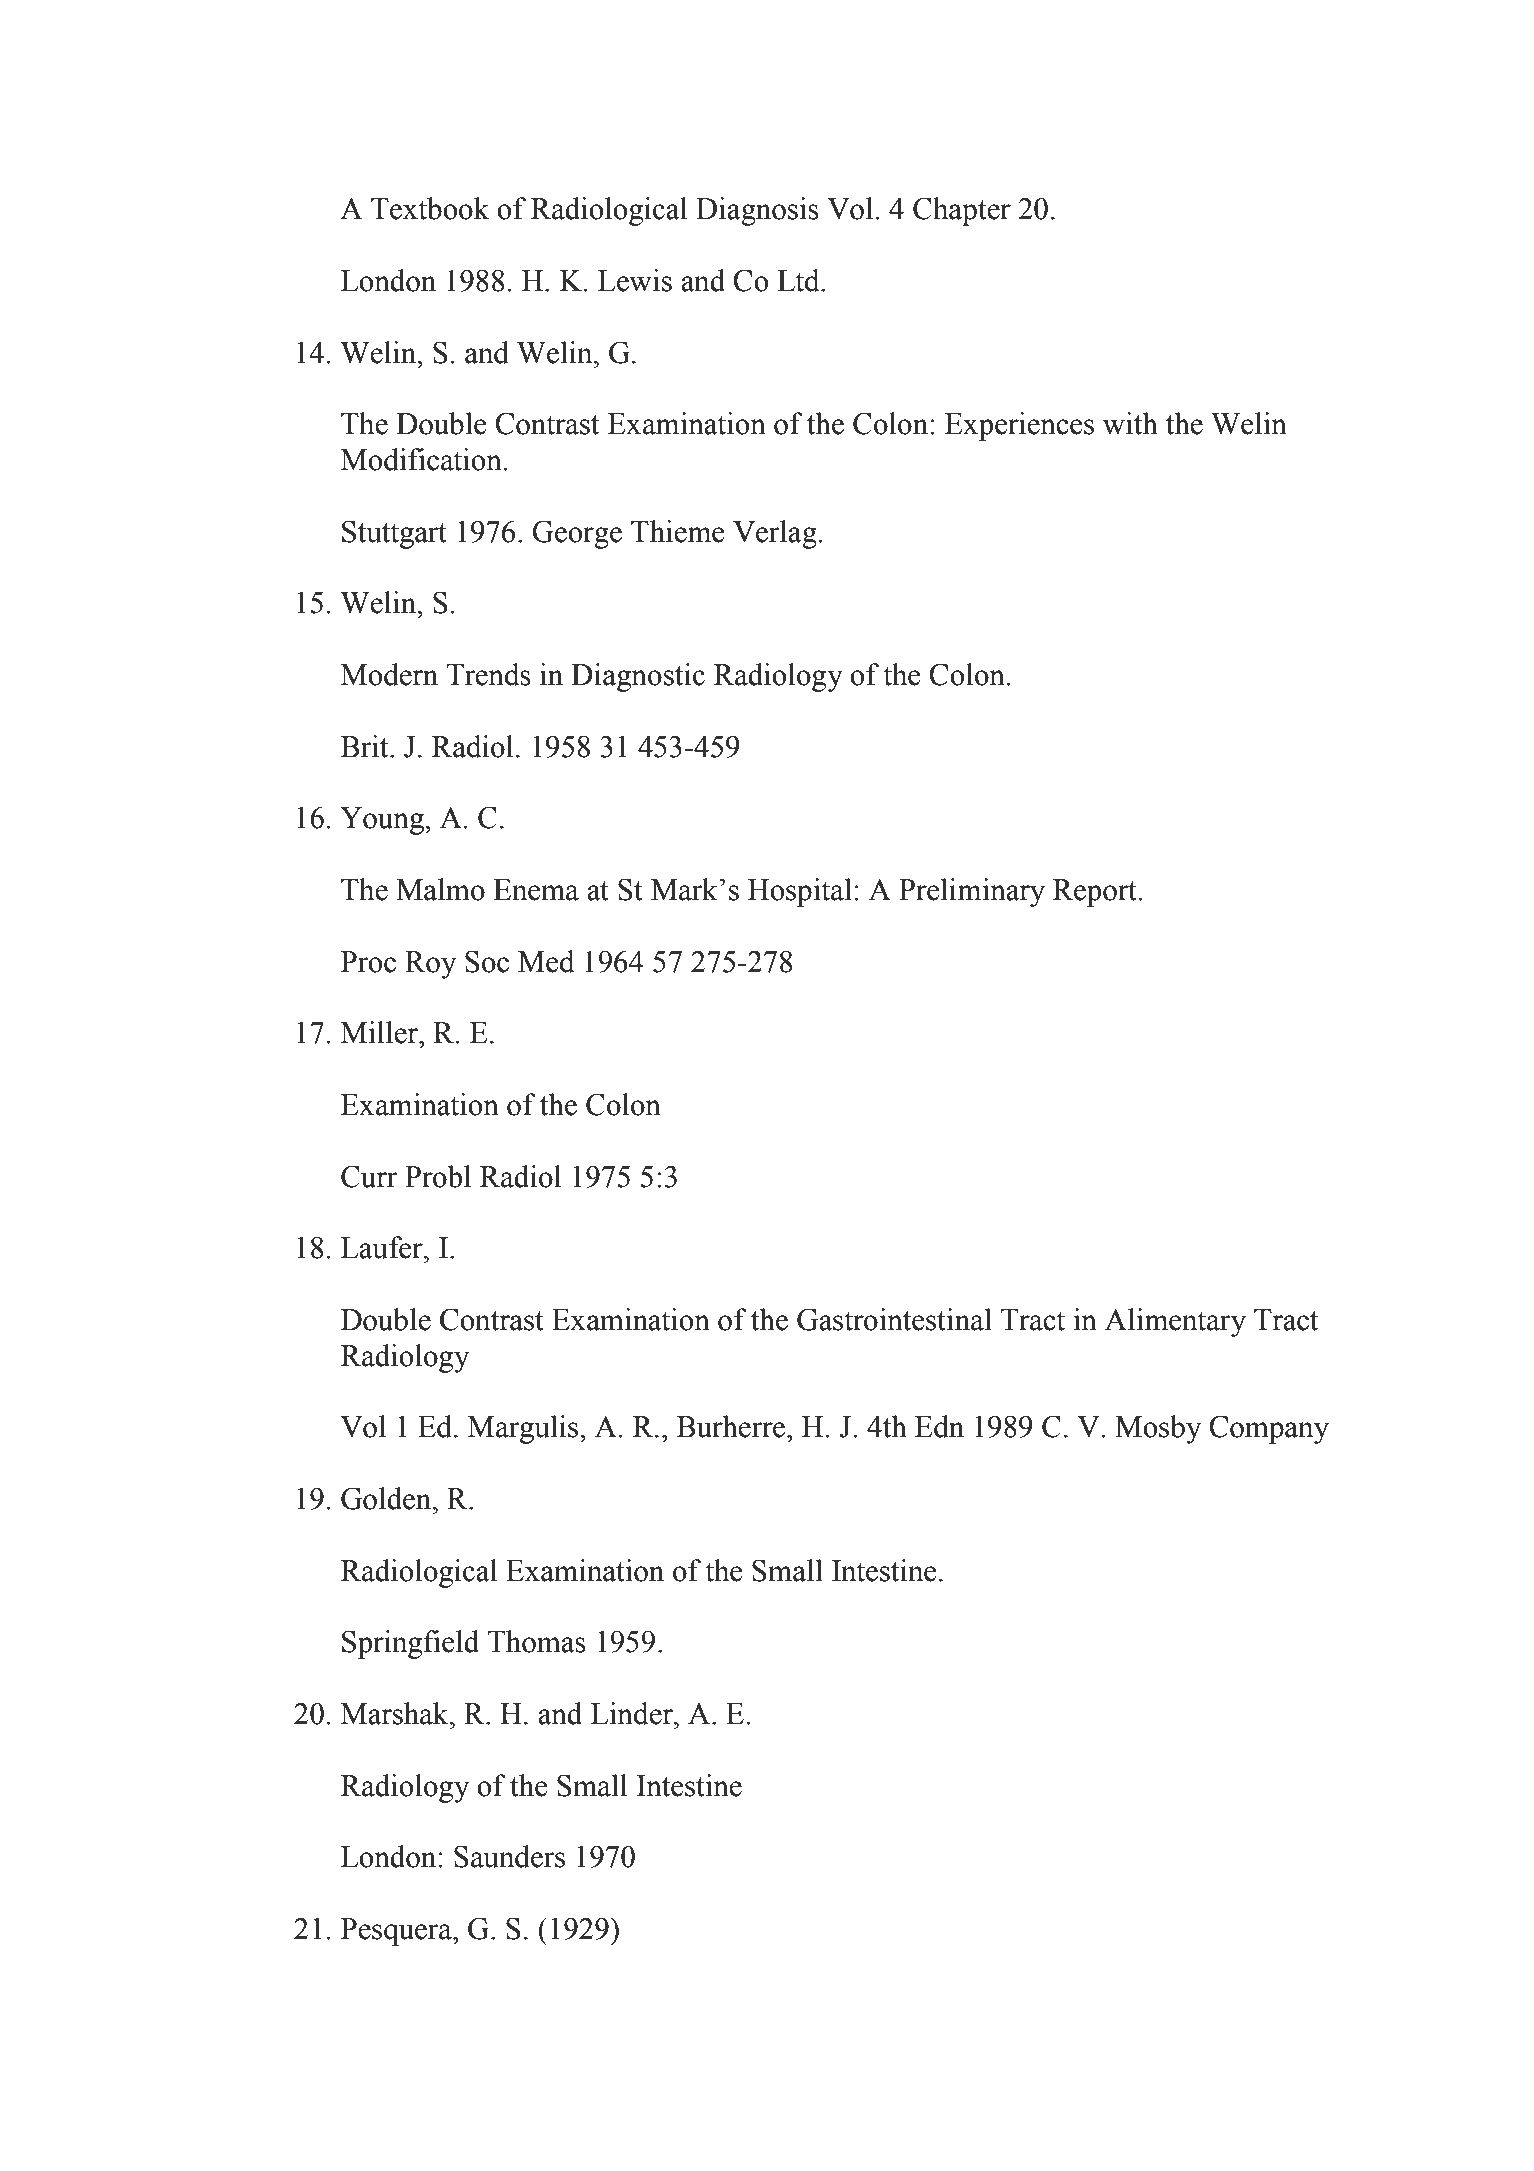  I want to click on Soc, so click(487, 961).
